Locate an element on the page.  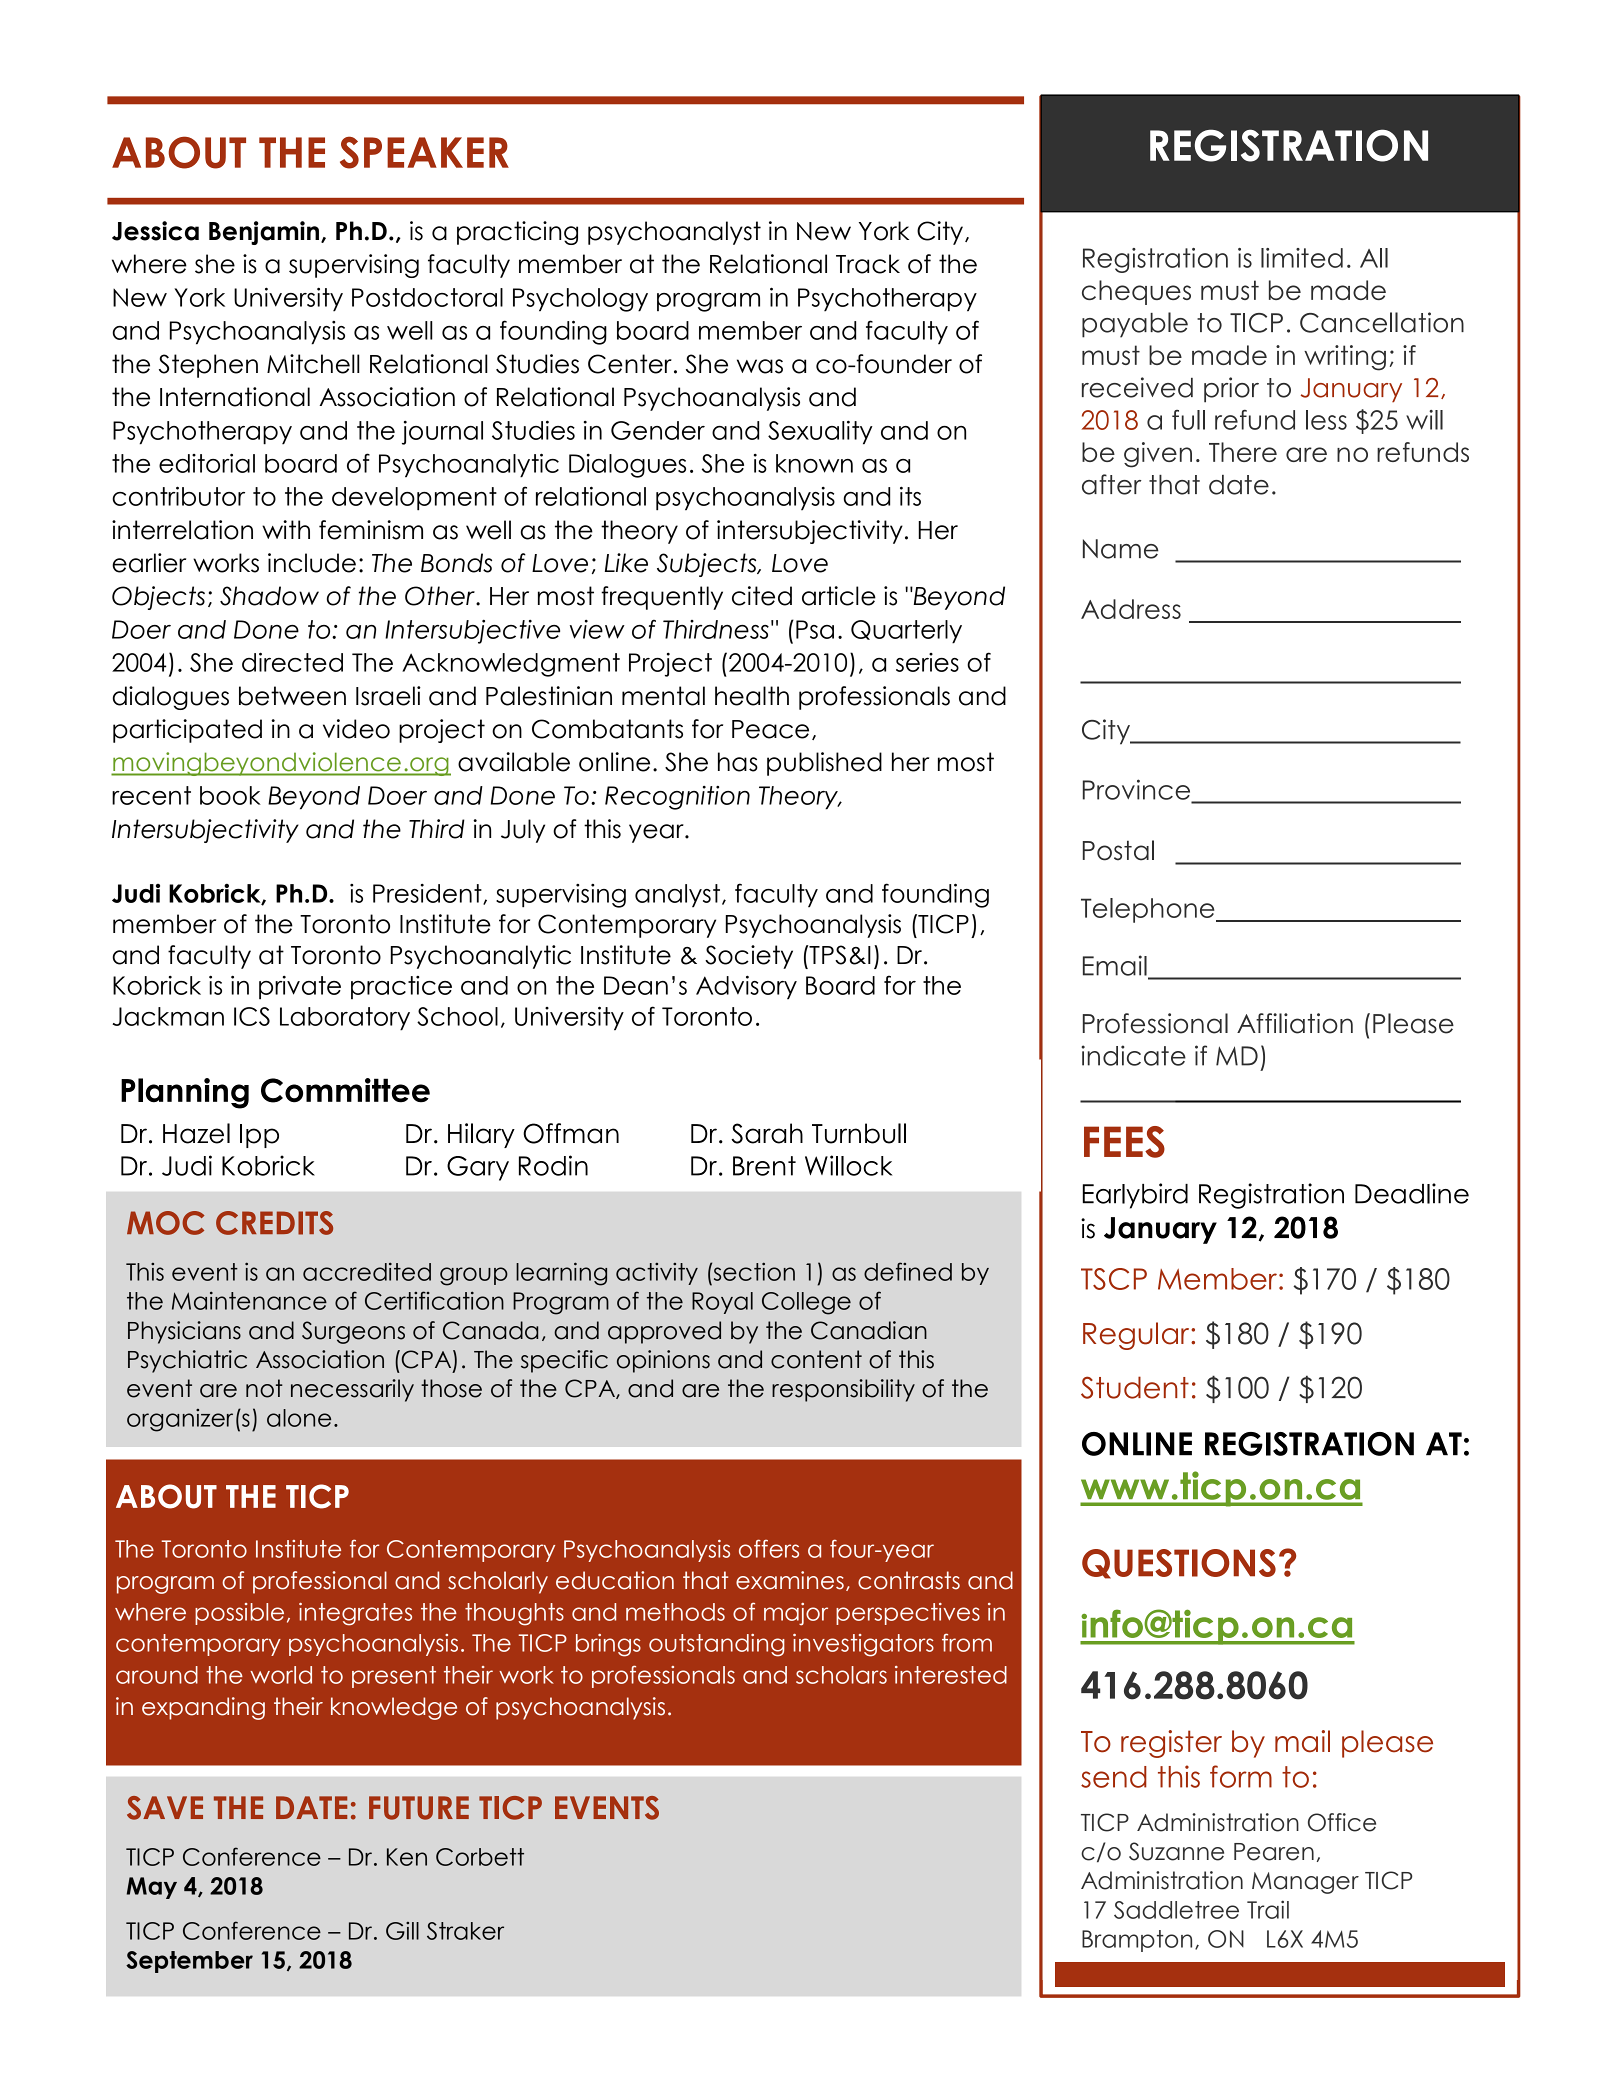
Gill is located at coordinates (402, 1931).
